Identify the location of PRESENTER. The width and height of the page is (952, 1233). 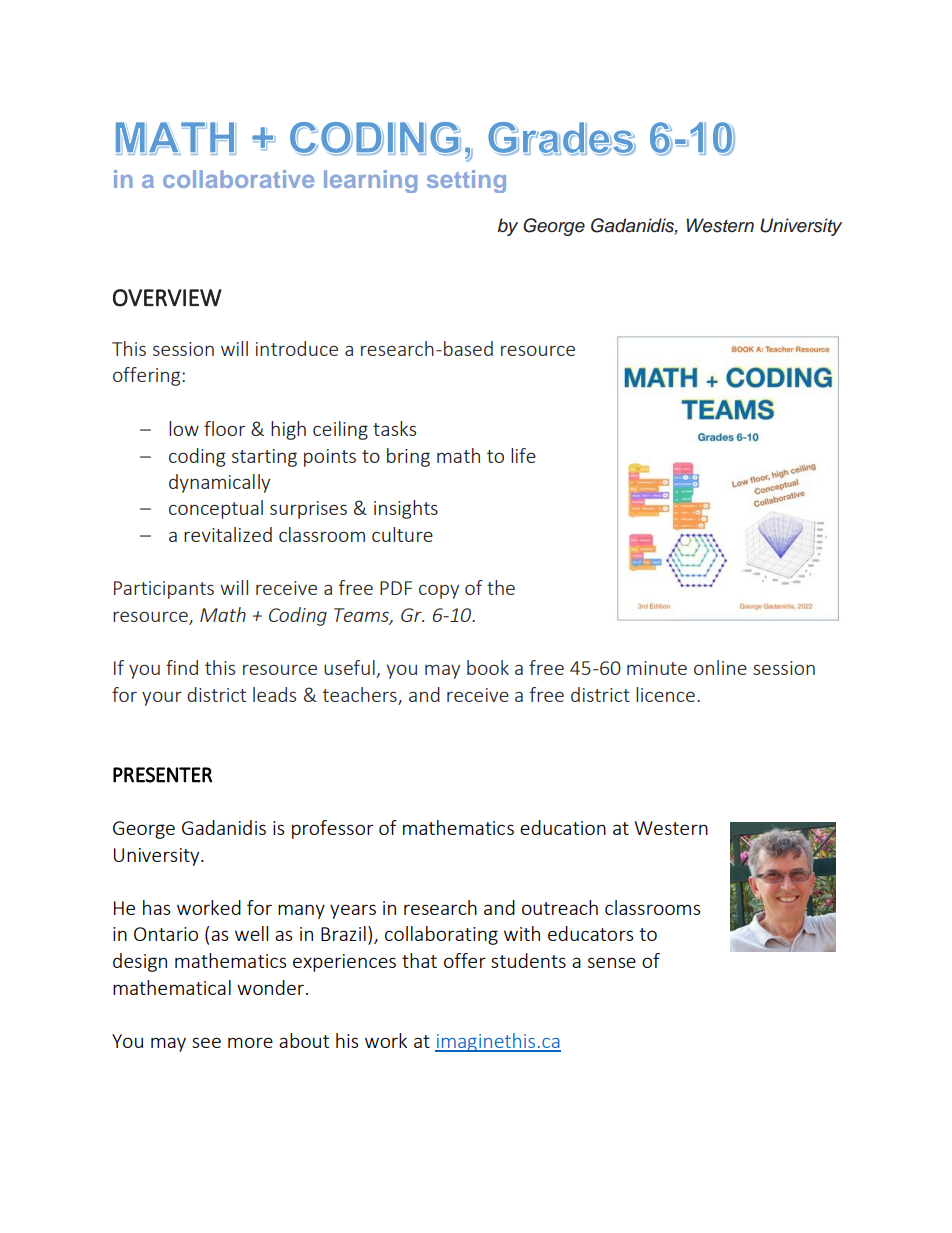
(162, 775).
